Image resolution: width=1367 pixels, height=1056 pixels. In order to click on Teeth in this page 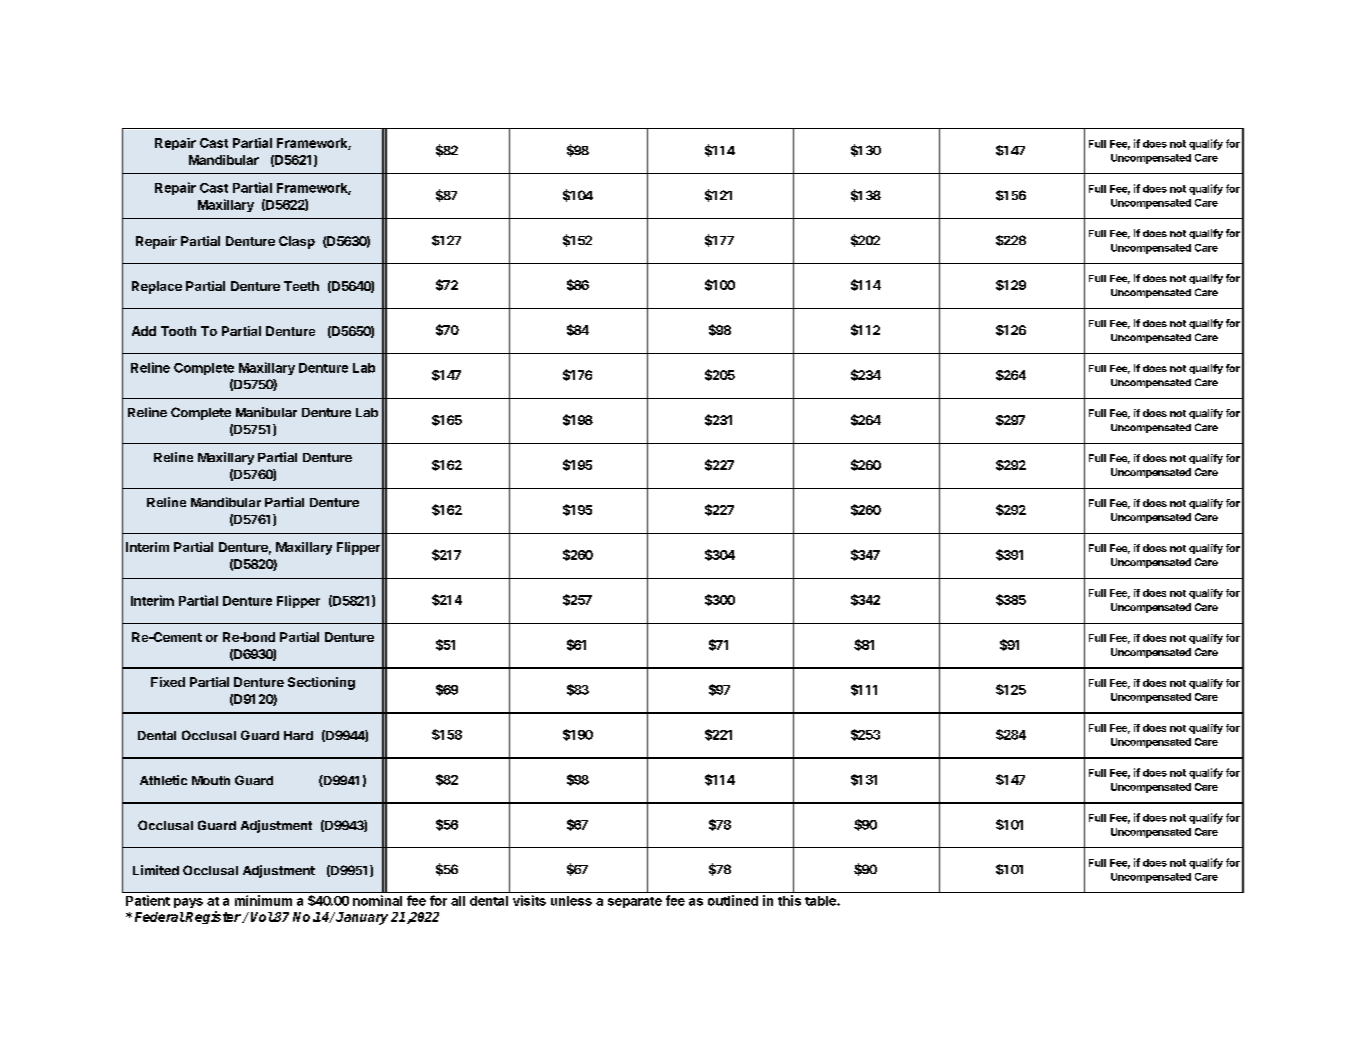, I will do `click(301, 286)`.
